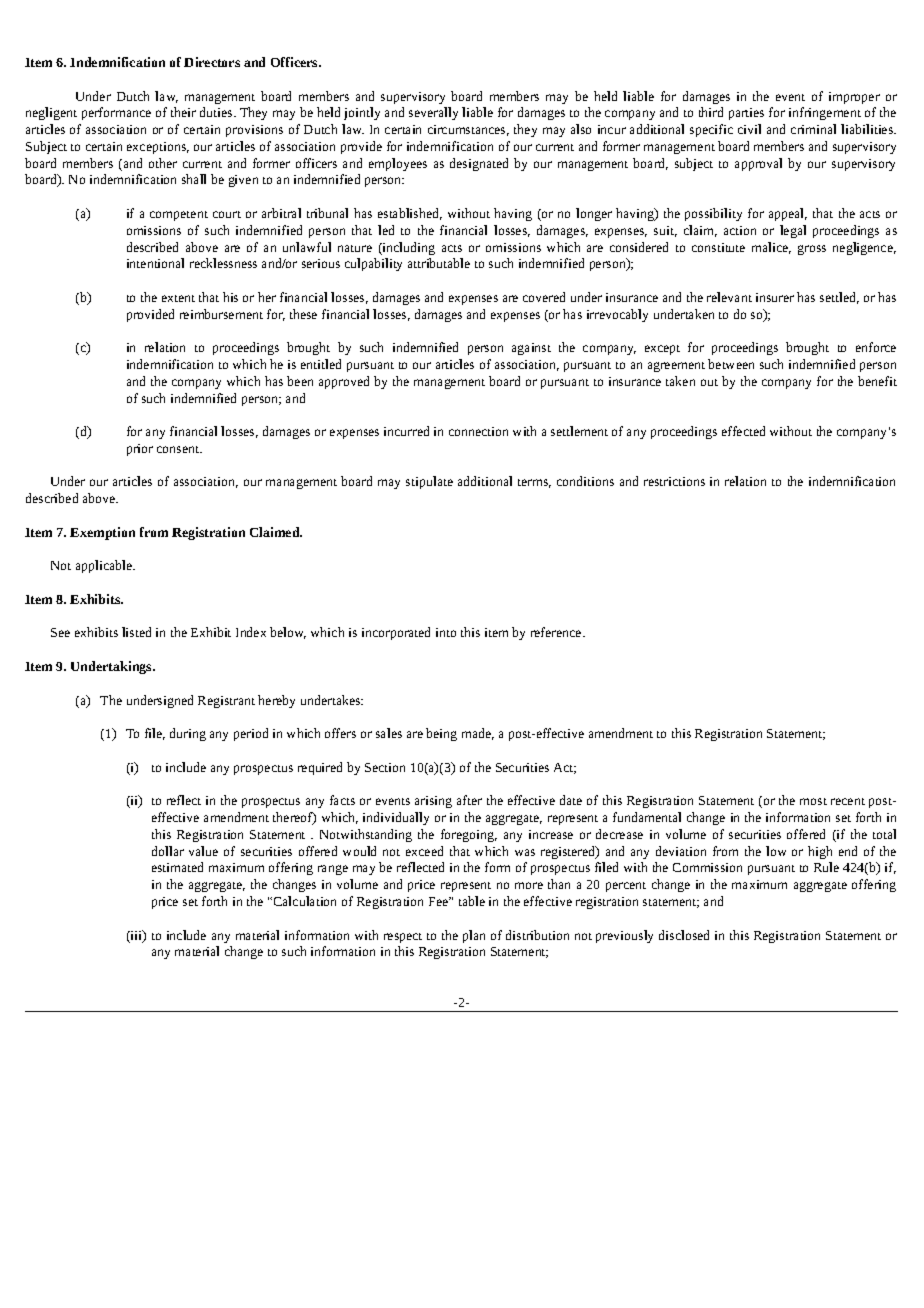 Image resolution: width=924 pixels, height=1308 pixels. I want to click on Exemption, so click(102, 533).
